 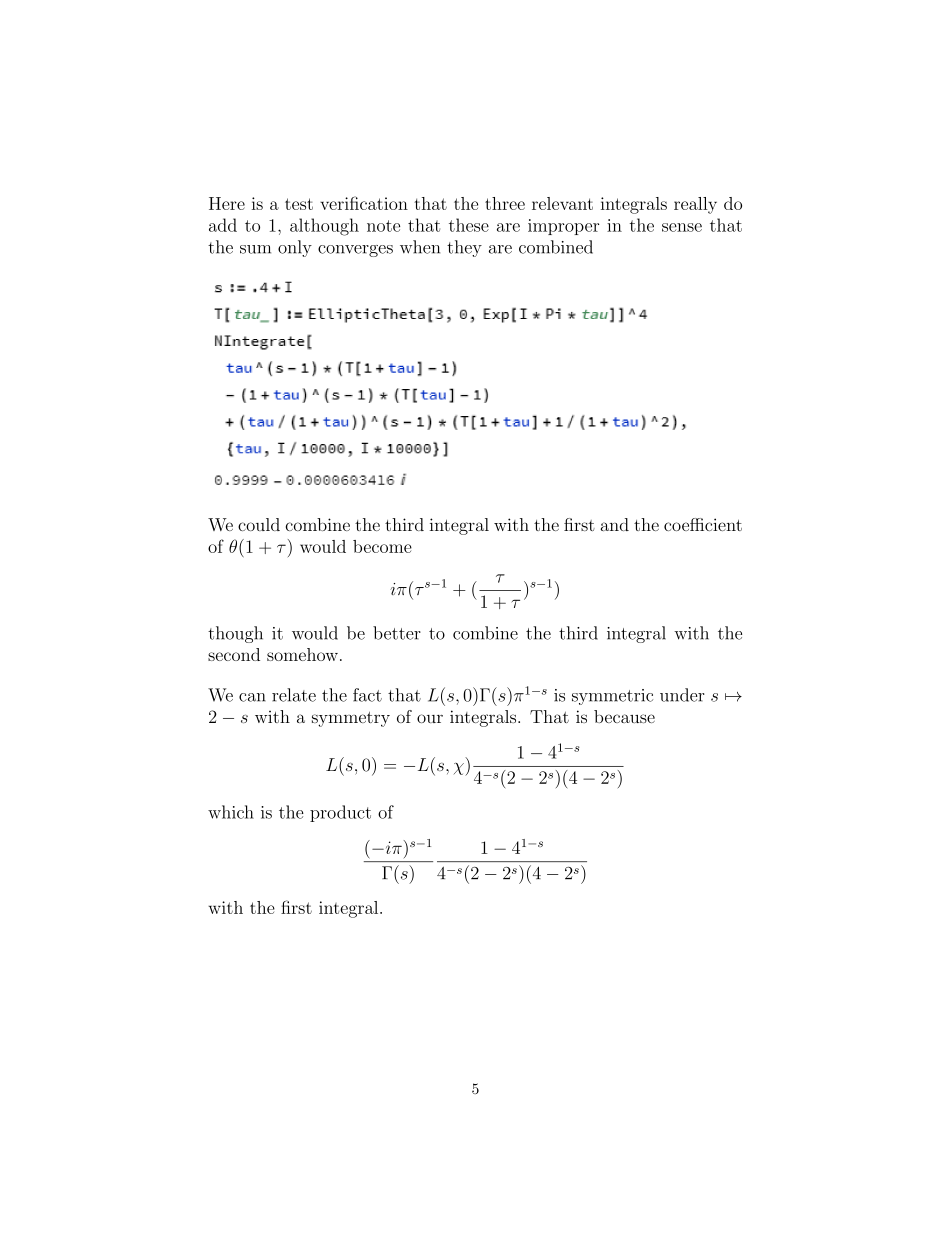 I want to click on under, so click(x=682, y=695).
